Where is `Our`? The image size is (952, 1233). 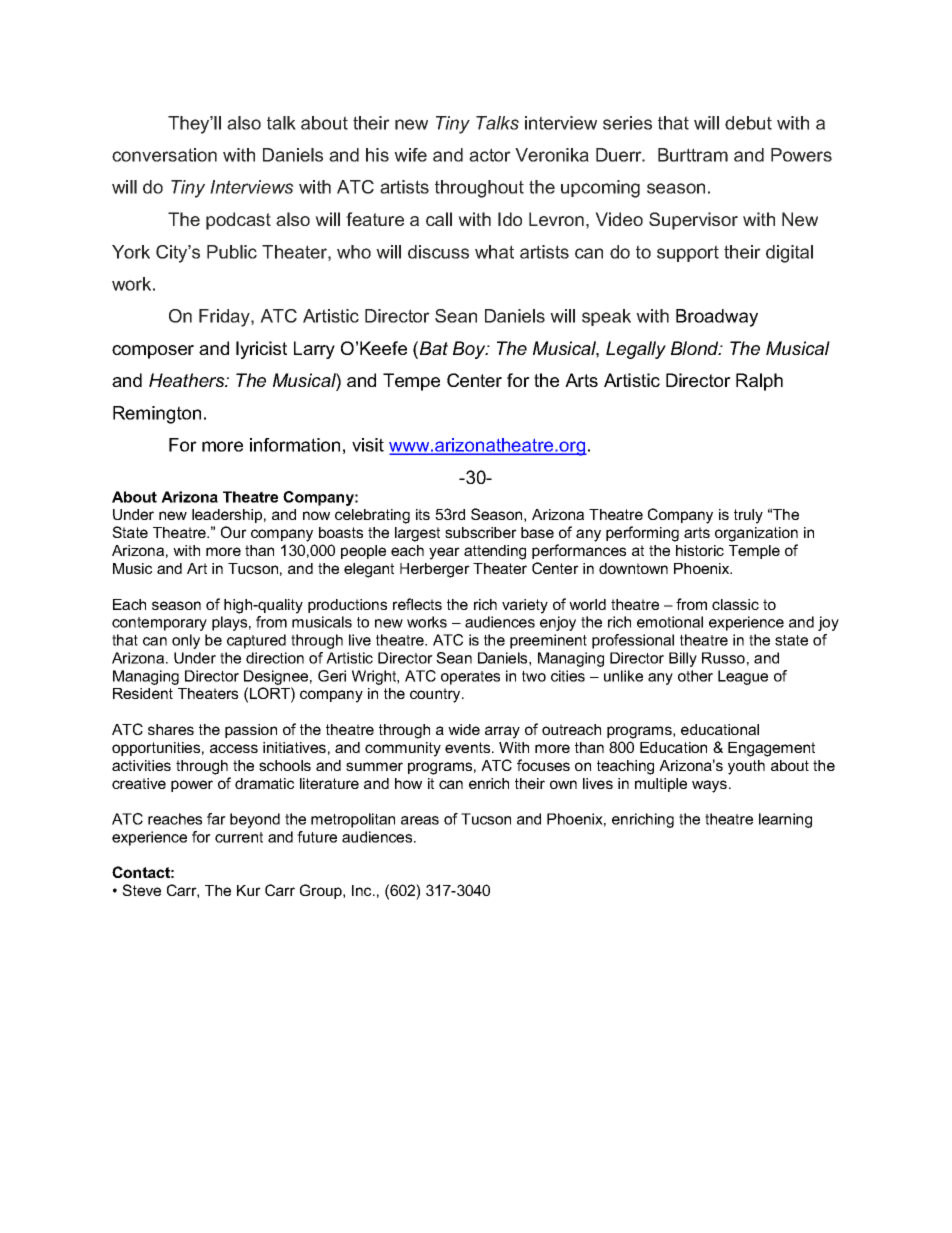
Our is located at coordinates (234, 532).
